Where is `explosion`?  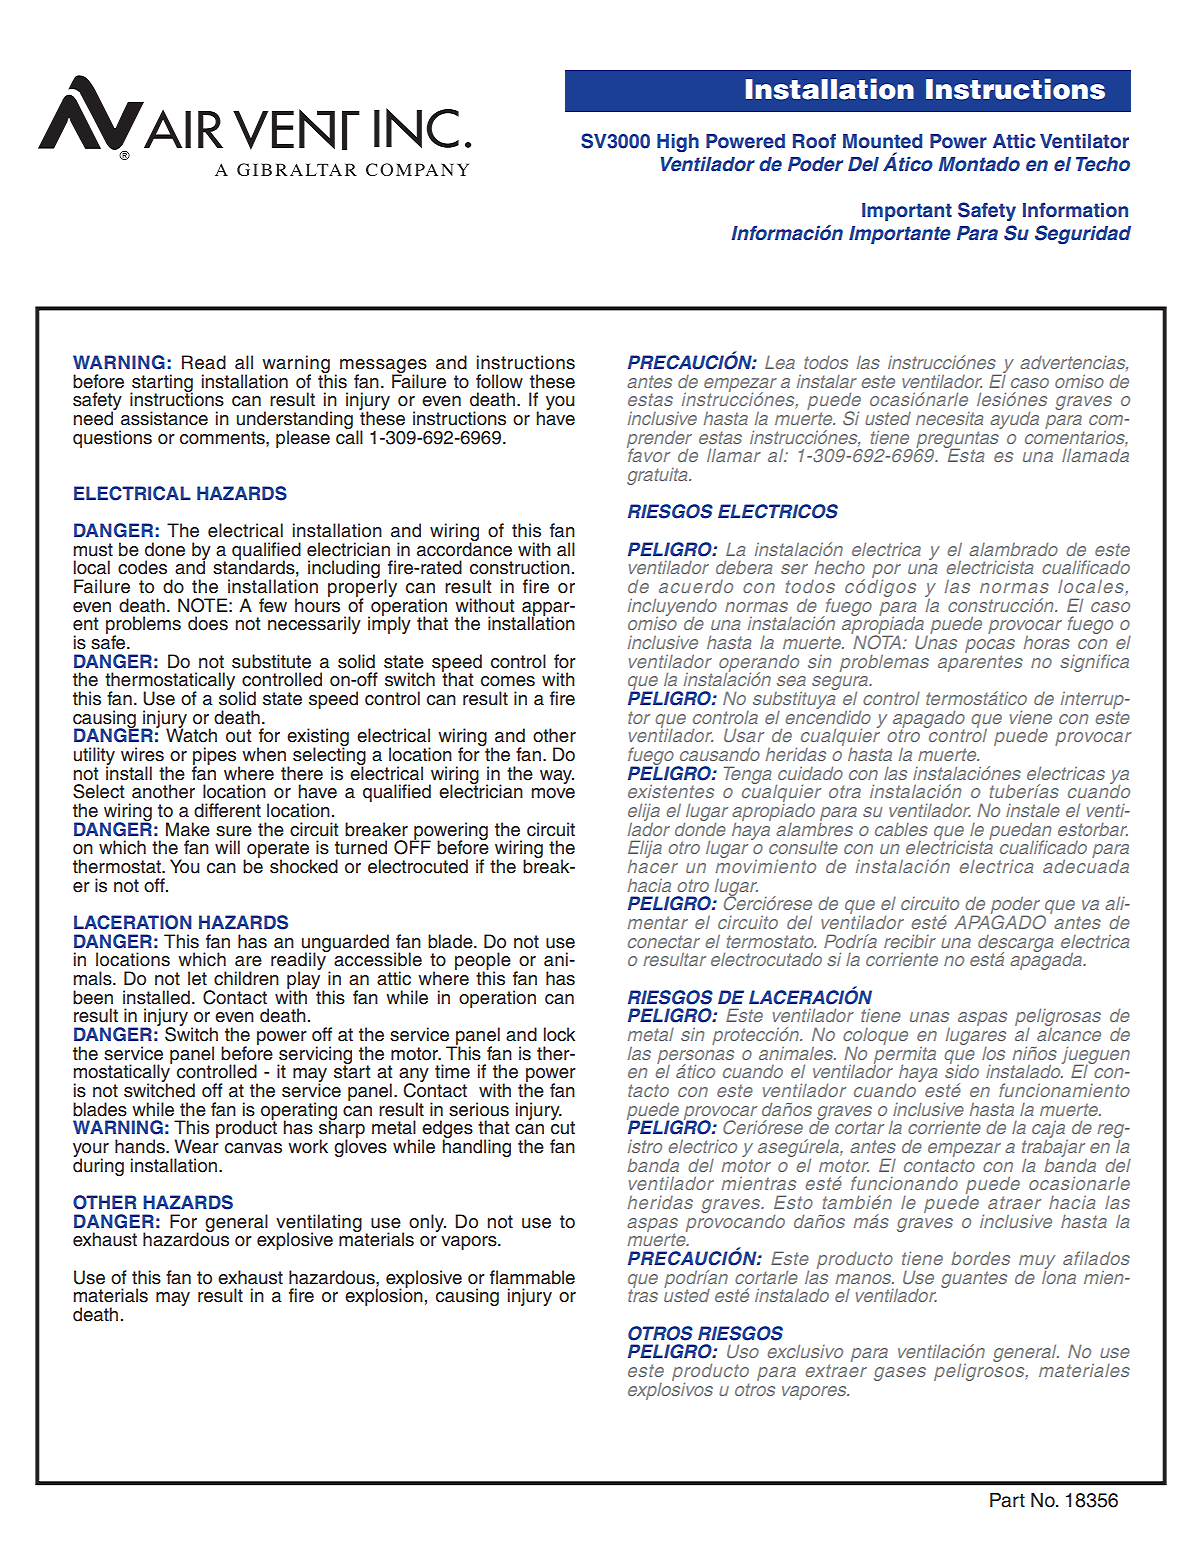 explosion is located at coordinates (384, 1296).
